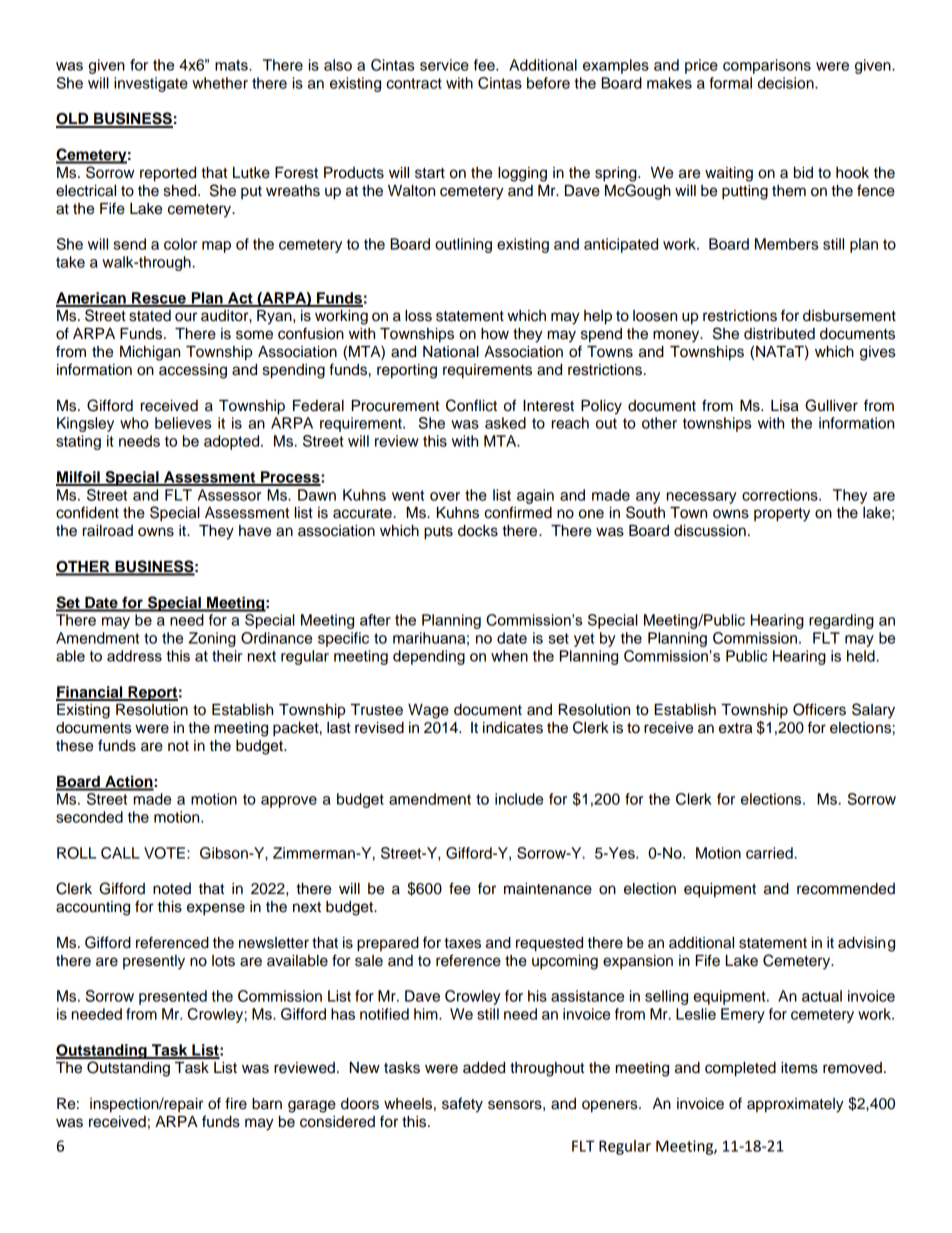 The image size is (952, 1233). Describe the element at coordinates (462, 1105) in the screenshot. I see `safety` at that location.
